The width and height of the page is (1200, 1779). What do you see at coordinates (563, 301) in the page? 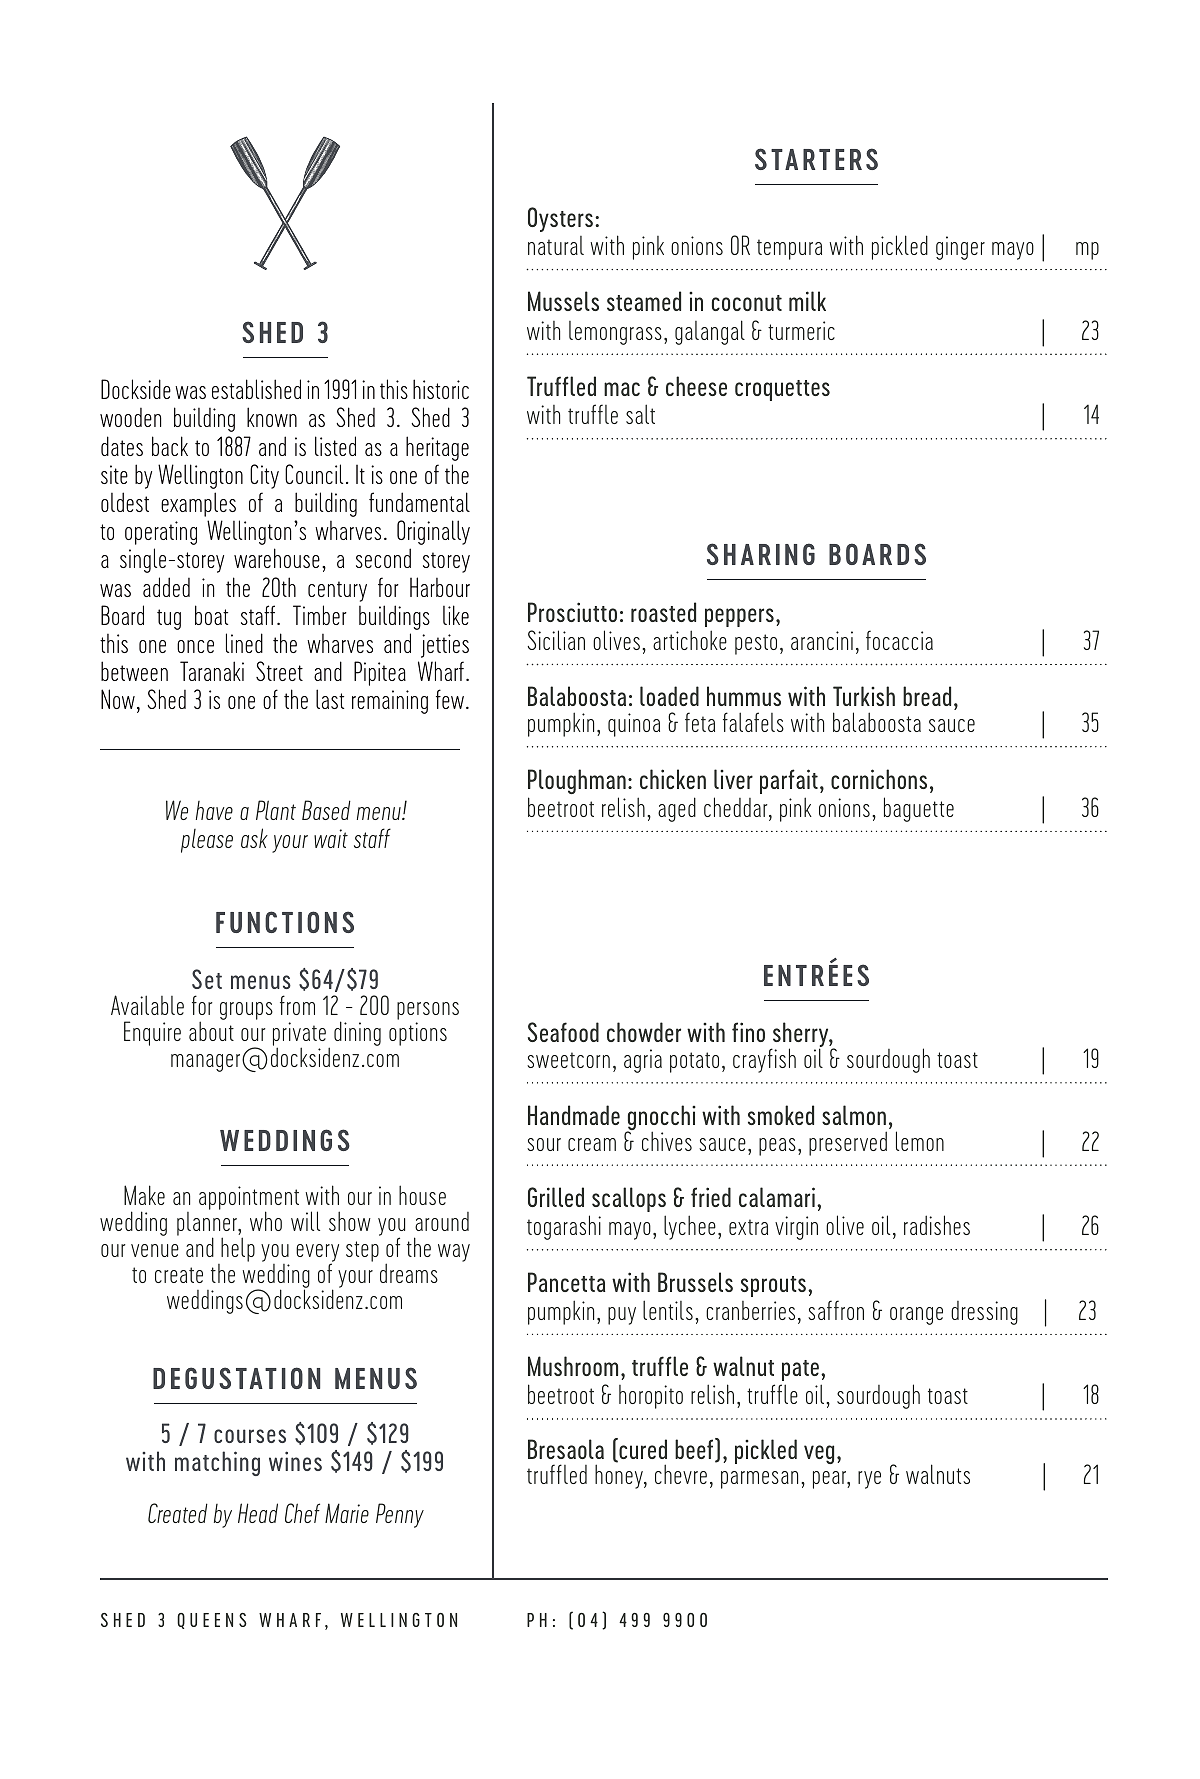
I see `Mussels` at bounding box center [563, 301].
